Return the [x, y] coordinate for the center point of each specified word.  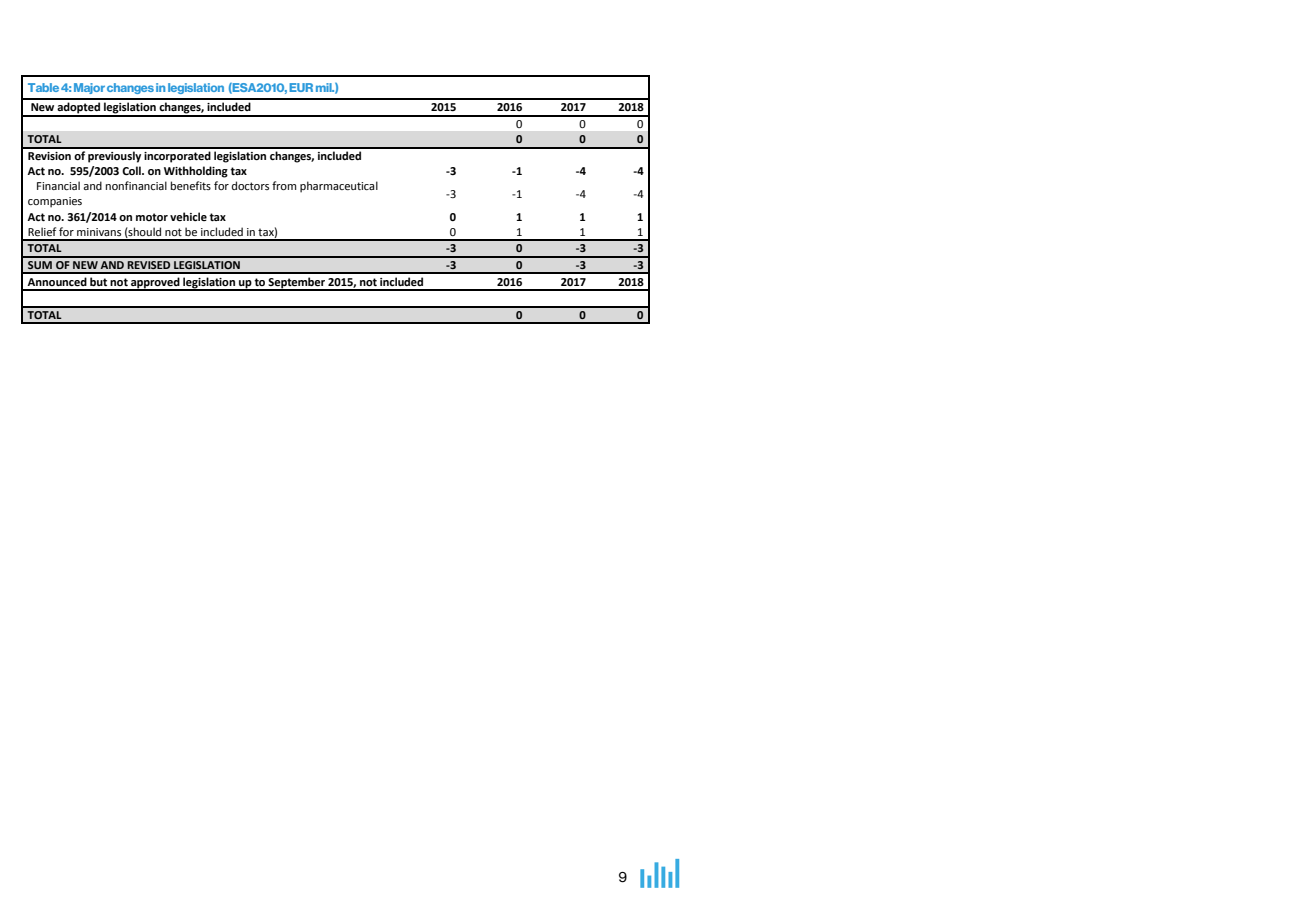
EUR [301, 87]
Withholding [196, 172]
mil [325, 87]
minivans [99, 232]
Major [89, 88]
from [284, 185]
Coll [132, 170]
